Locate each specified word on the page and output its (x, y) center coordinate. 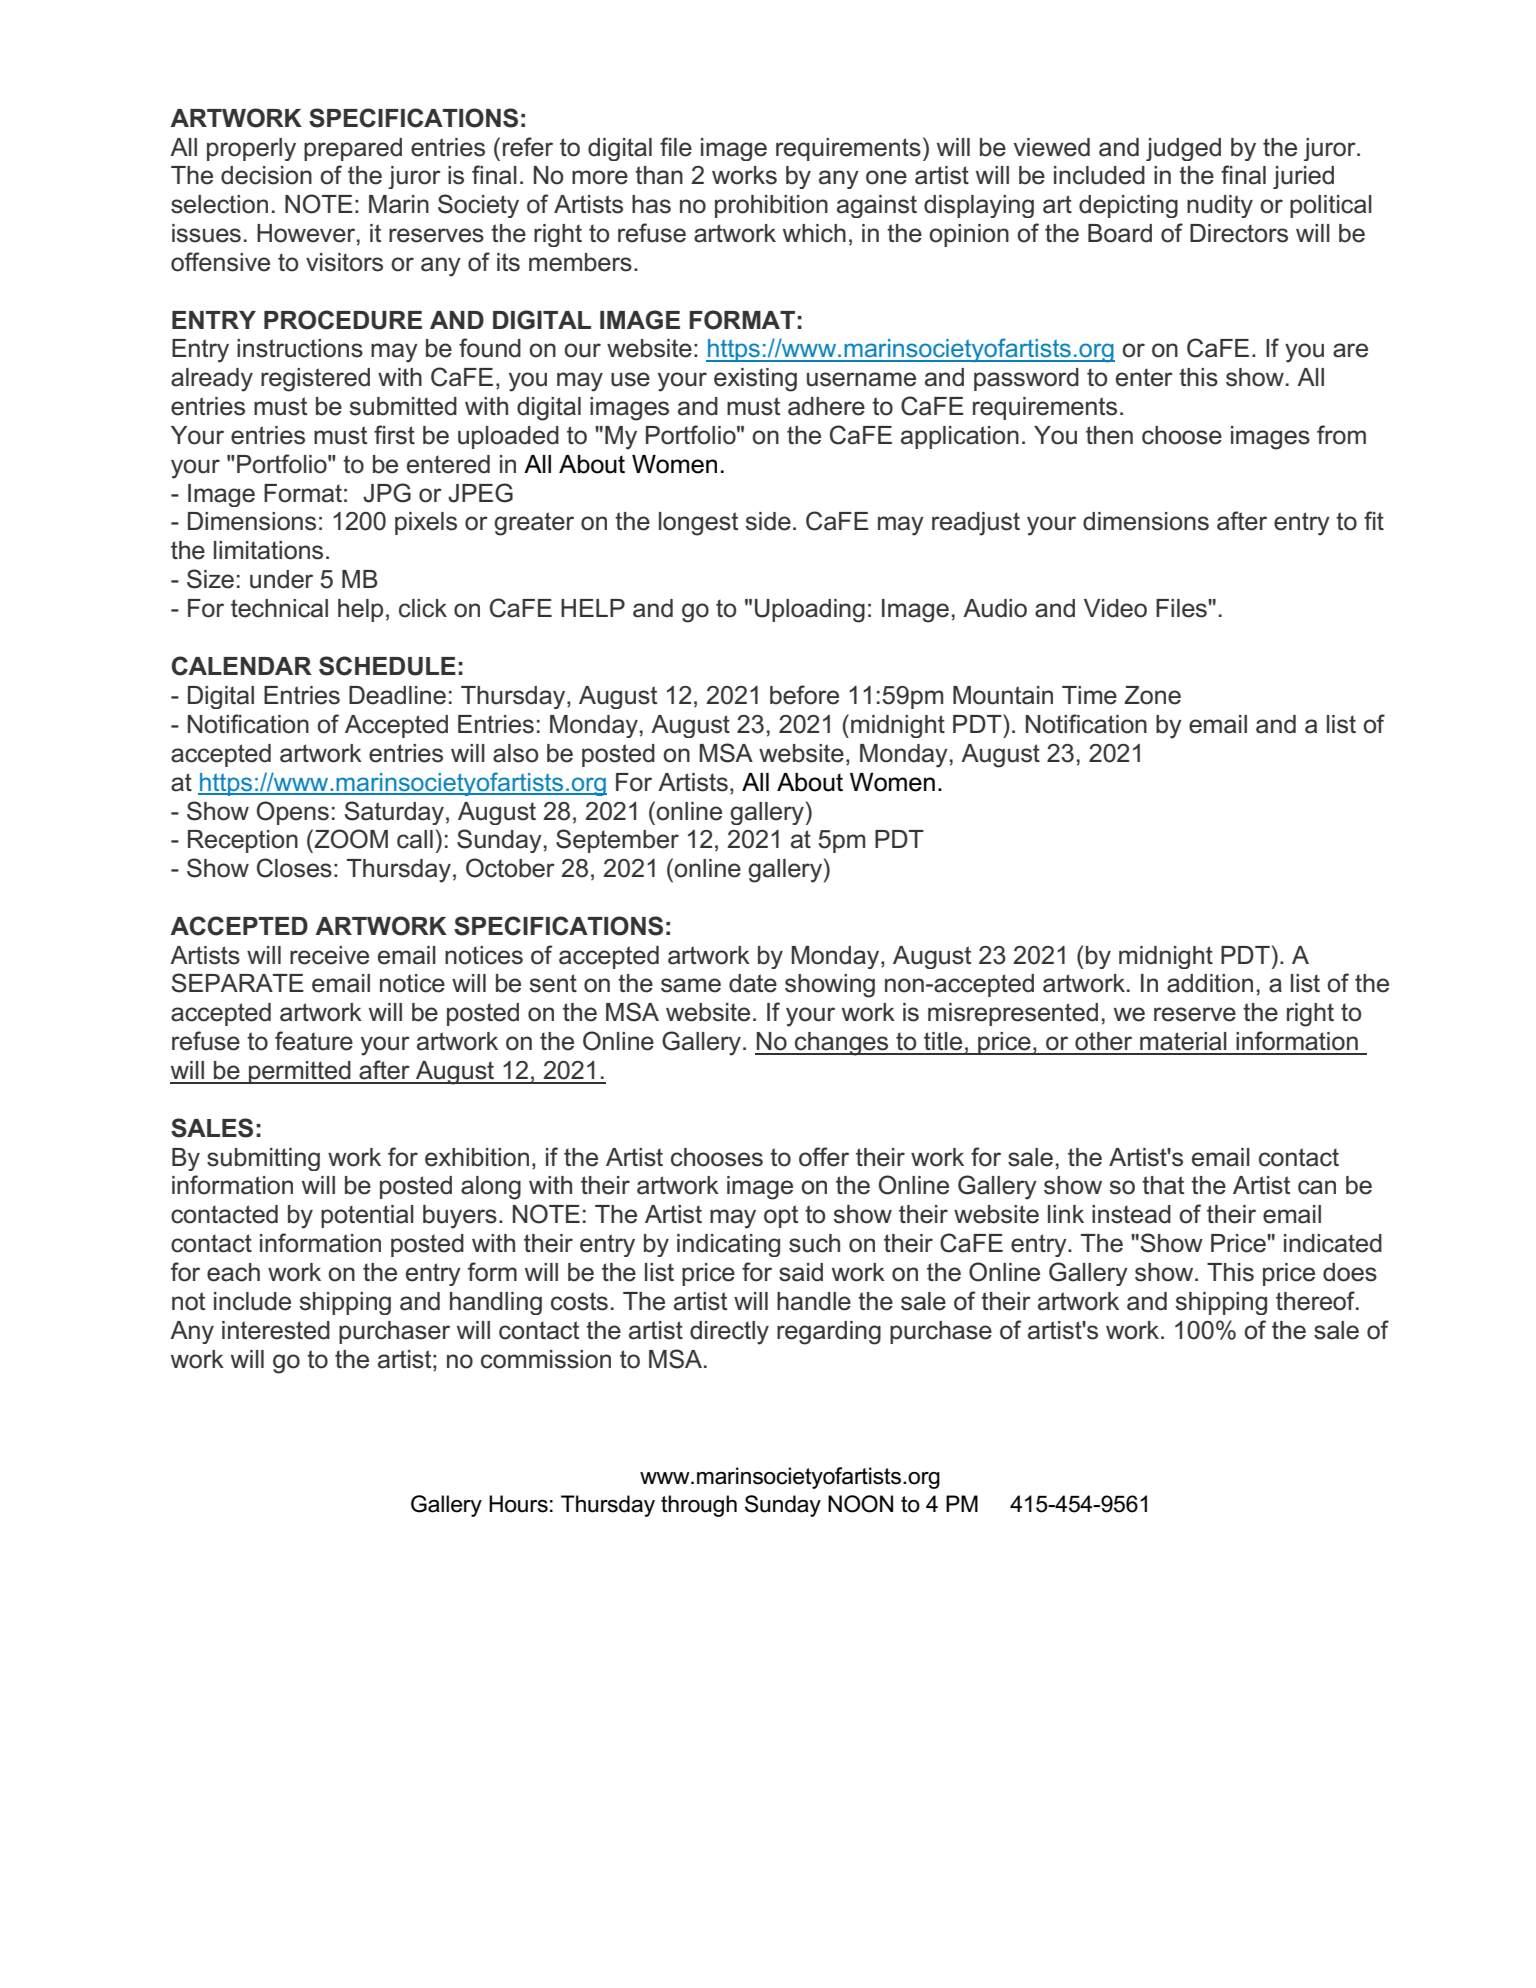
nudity (1220, 206)
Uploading (810, 611)
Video (1115, 608)
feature (314, 1041)
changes (842, 1044)
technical (279, 608)
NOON (860, 1504)
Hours (518, 1504)
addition (1210, 983)
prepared (353, 149)
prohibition (771, 206)
